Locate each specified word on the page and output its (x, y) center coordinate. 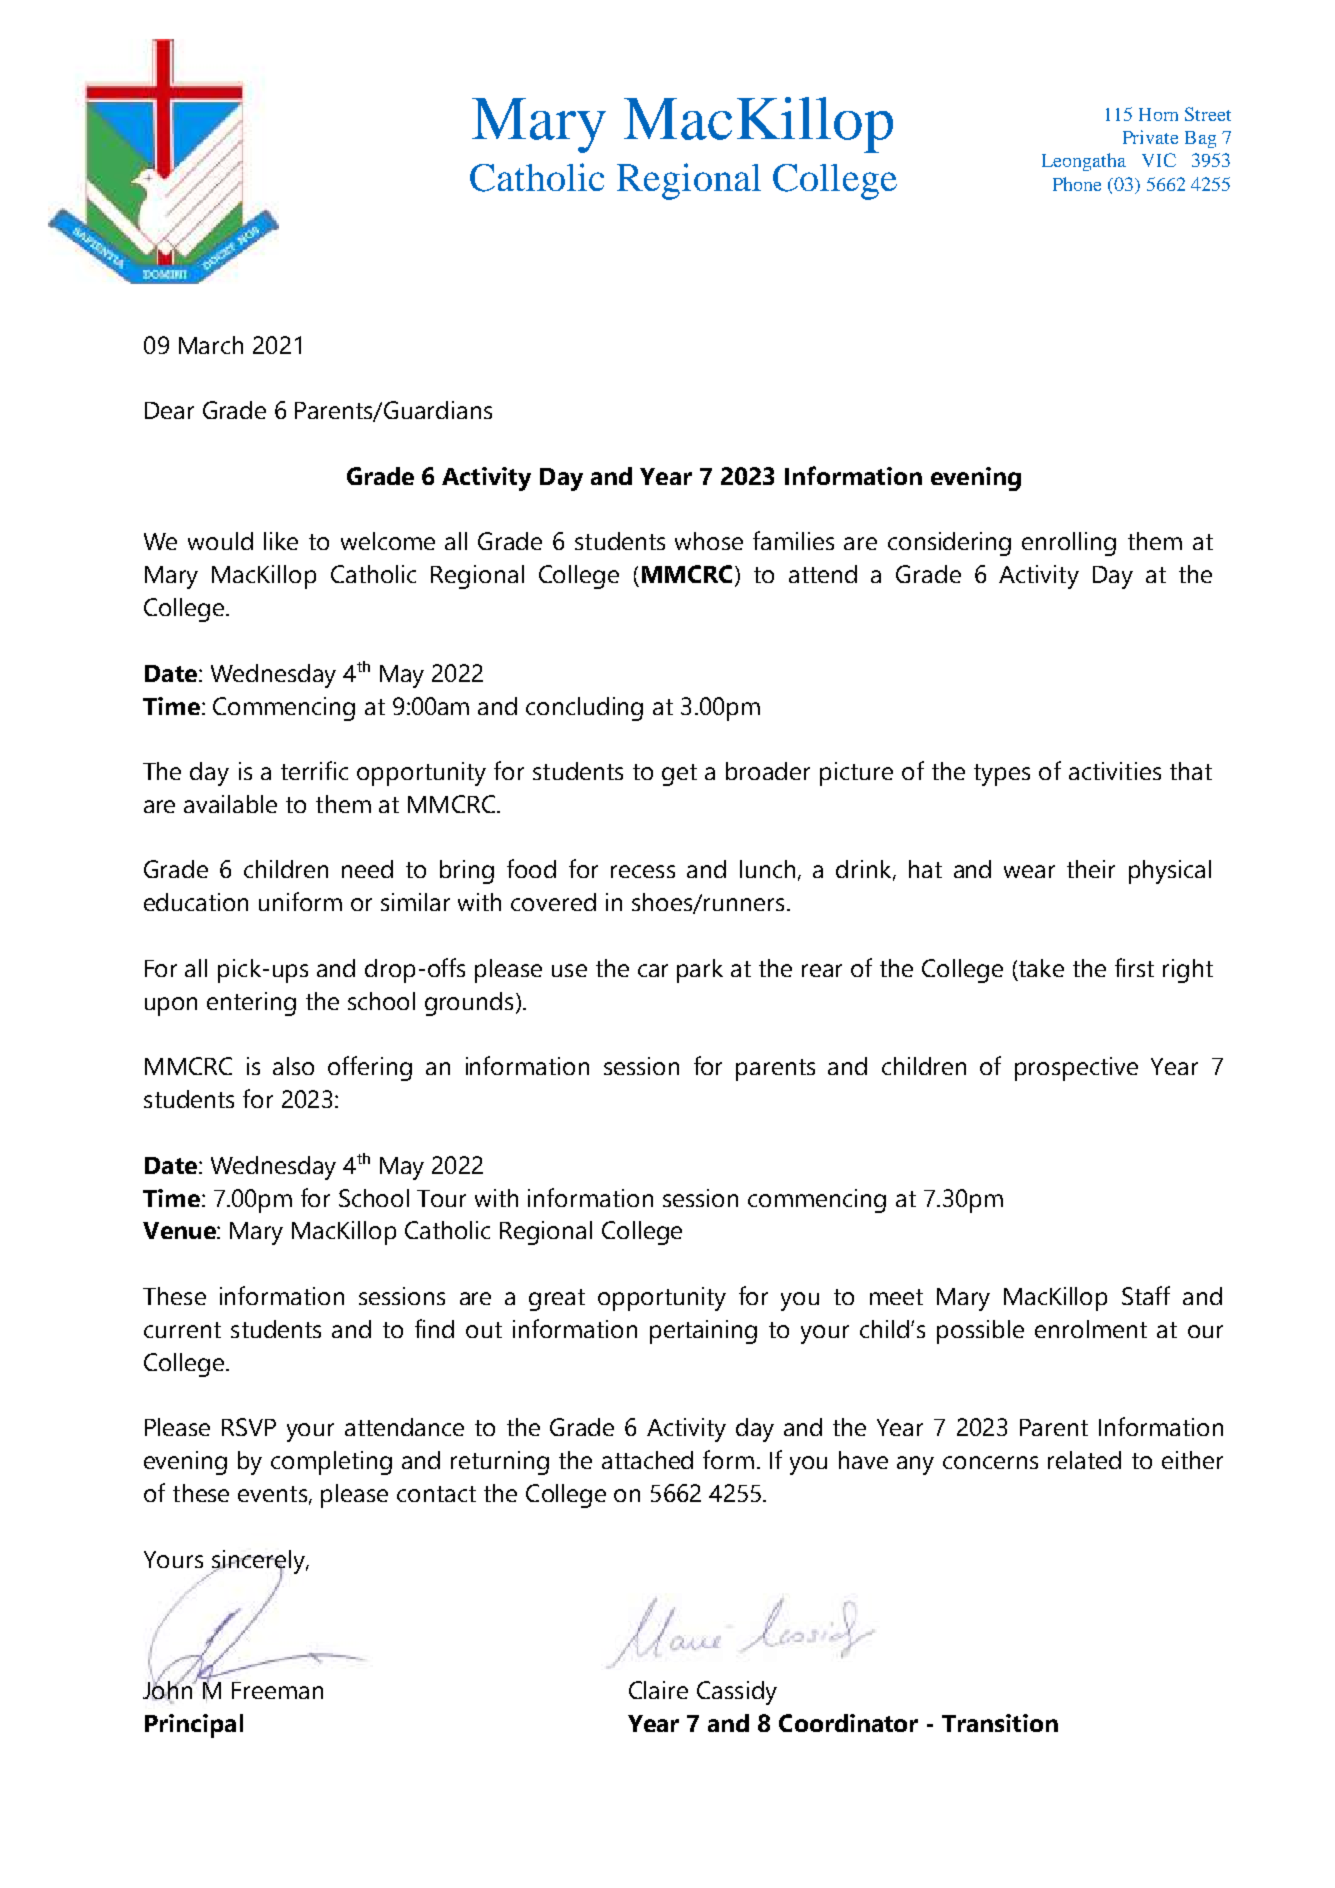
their (1091, 869)
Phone (1077, 184)
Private (1150, 137)
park (700, 971)
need (367, 869)
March (211, 345)
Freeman (277, 1690)
